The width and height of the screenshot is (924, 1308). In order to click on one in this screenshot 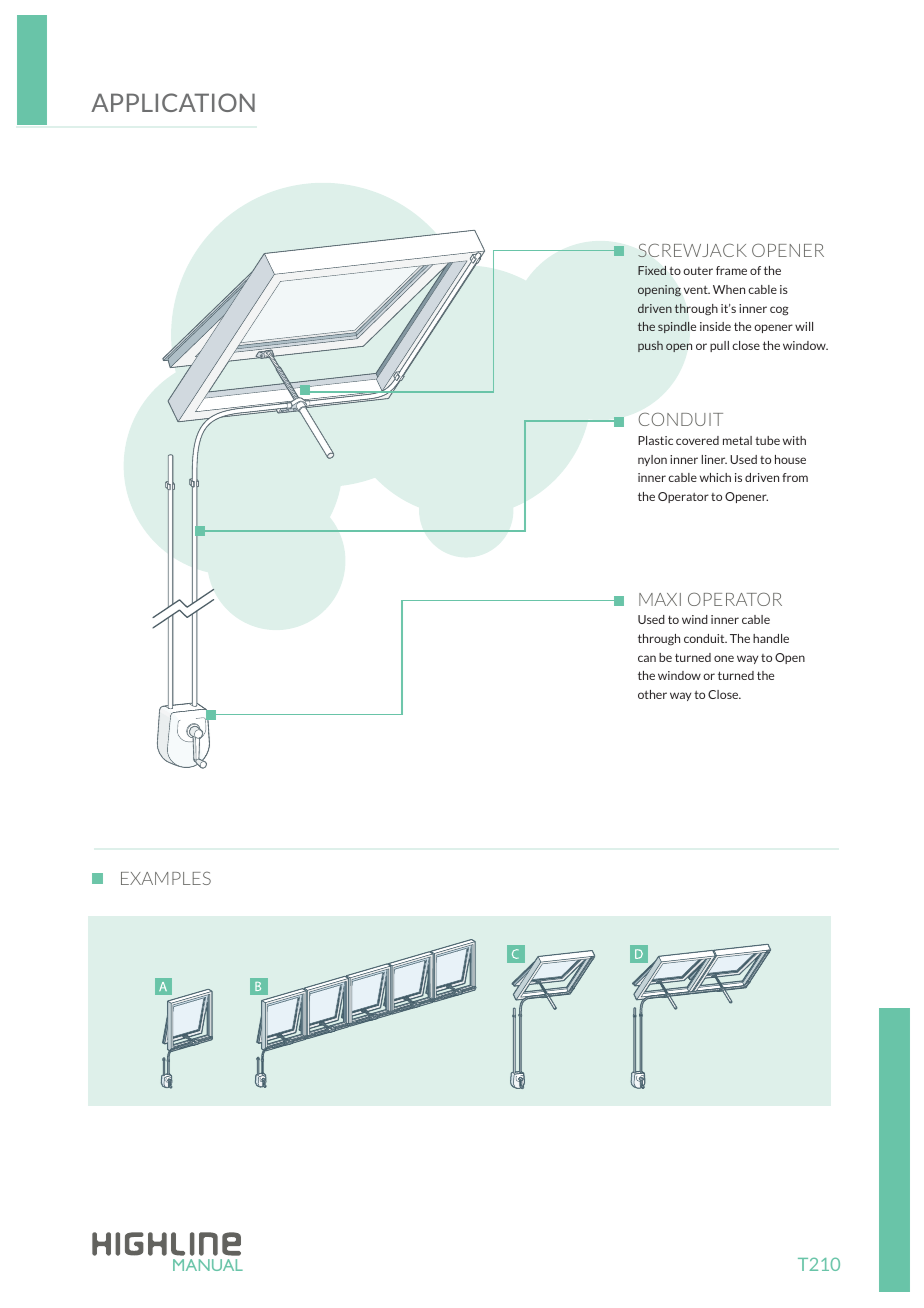, I will do `click(724, 658)`.
